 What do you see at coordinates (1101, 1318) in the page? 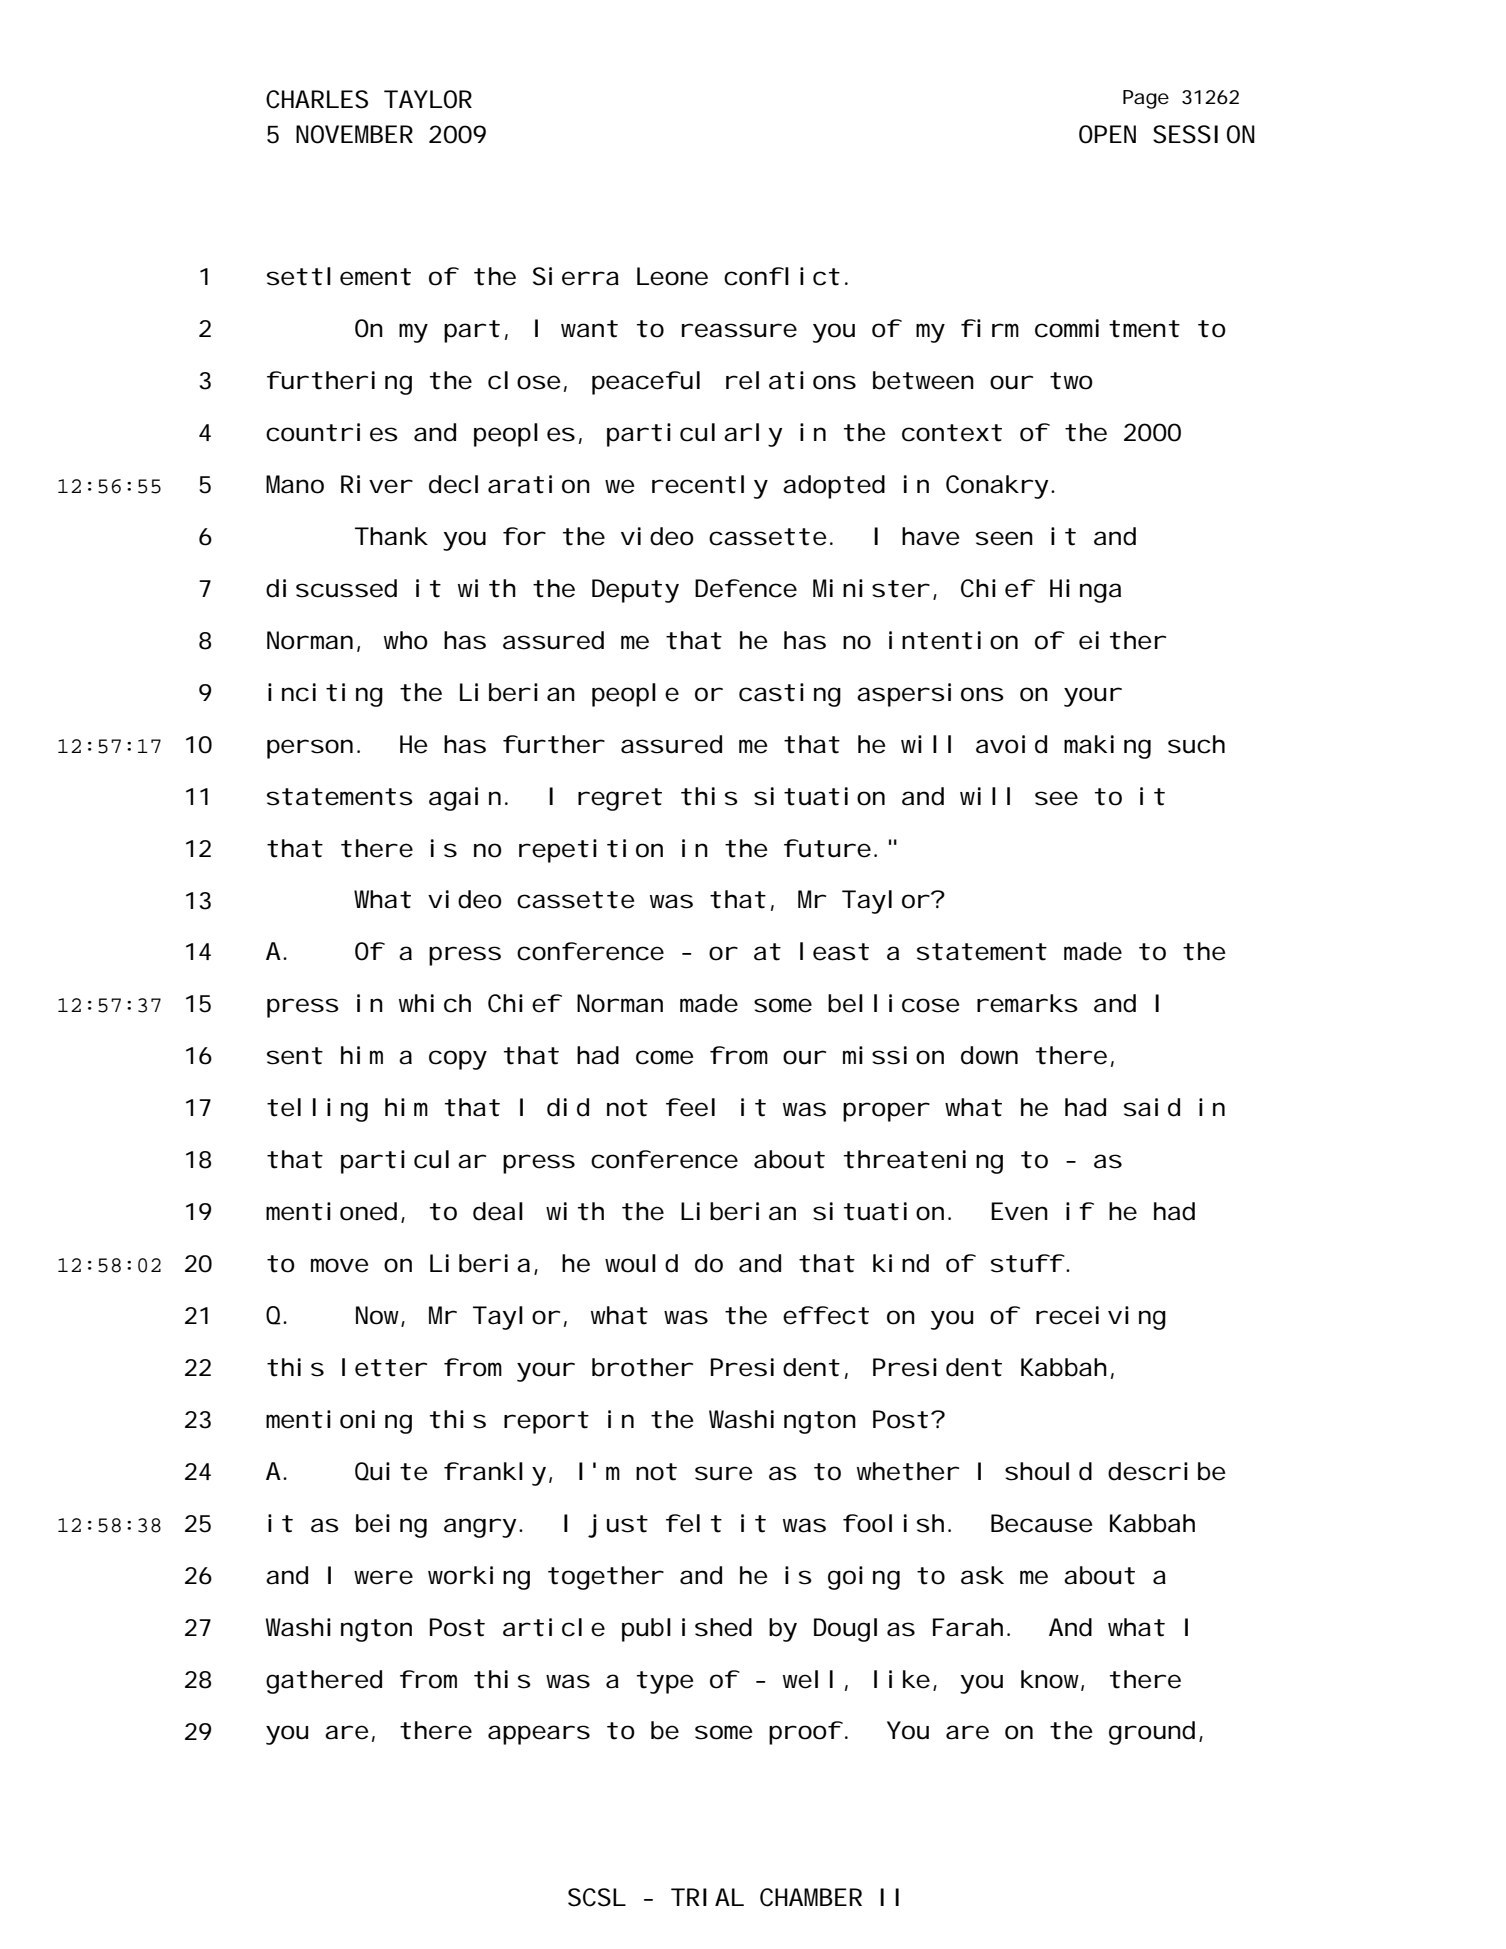
I see `receiving` at bounding box center [1101, 1318].
